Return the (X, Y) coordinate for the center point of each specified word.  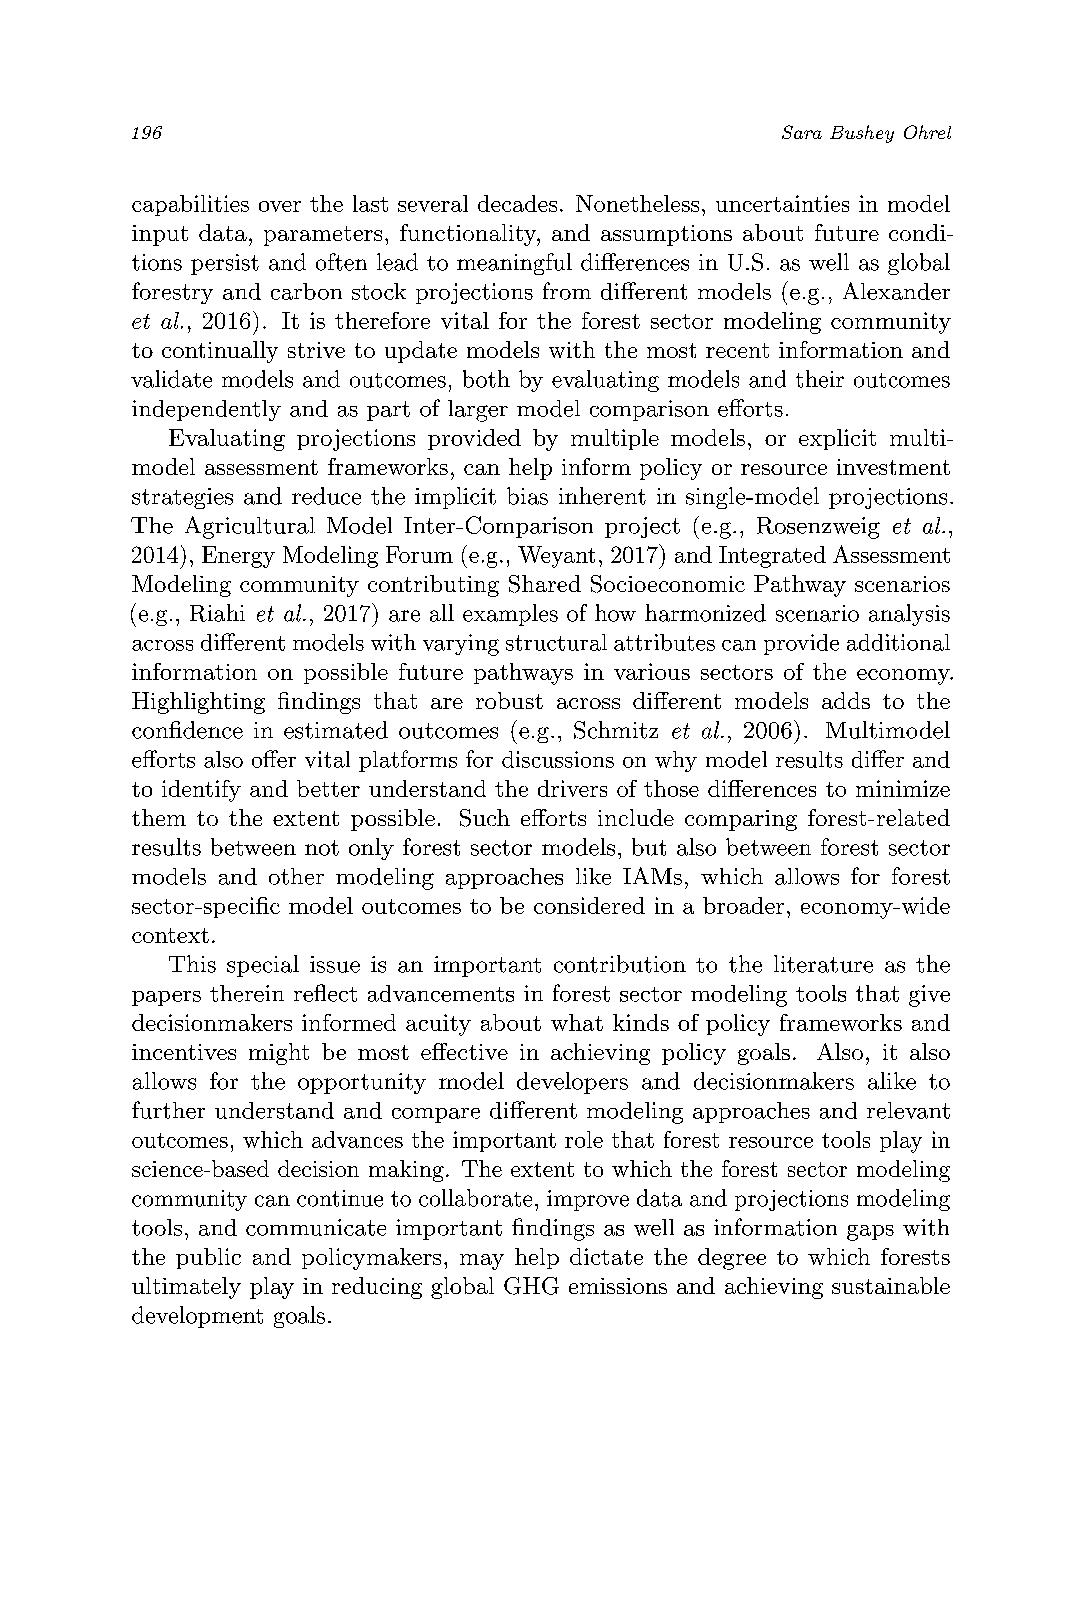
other (296, 876)
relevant (908, 1110)
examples (510, 615)
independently (206, 410)
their (820, 379)
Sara (802, 132)
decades (517, 203)
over (280, 206)
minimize (903, 788)
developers (572, 1083)
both (486, 379)
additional (898, 642)
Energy (238, 557)
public (208, 1258)
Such (485, 818)
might (279, 1054)
